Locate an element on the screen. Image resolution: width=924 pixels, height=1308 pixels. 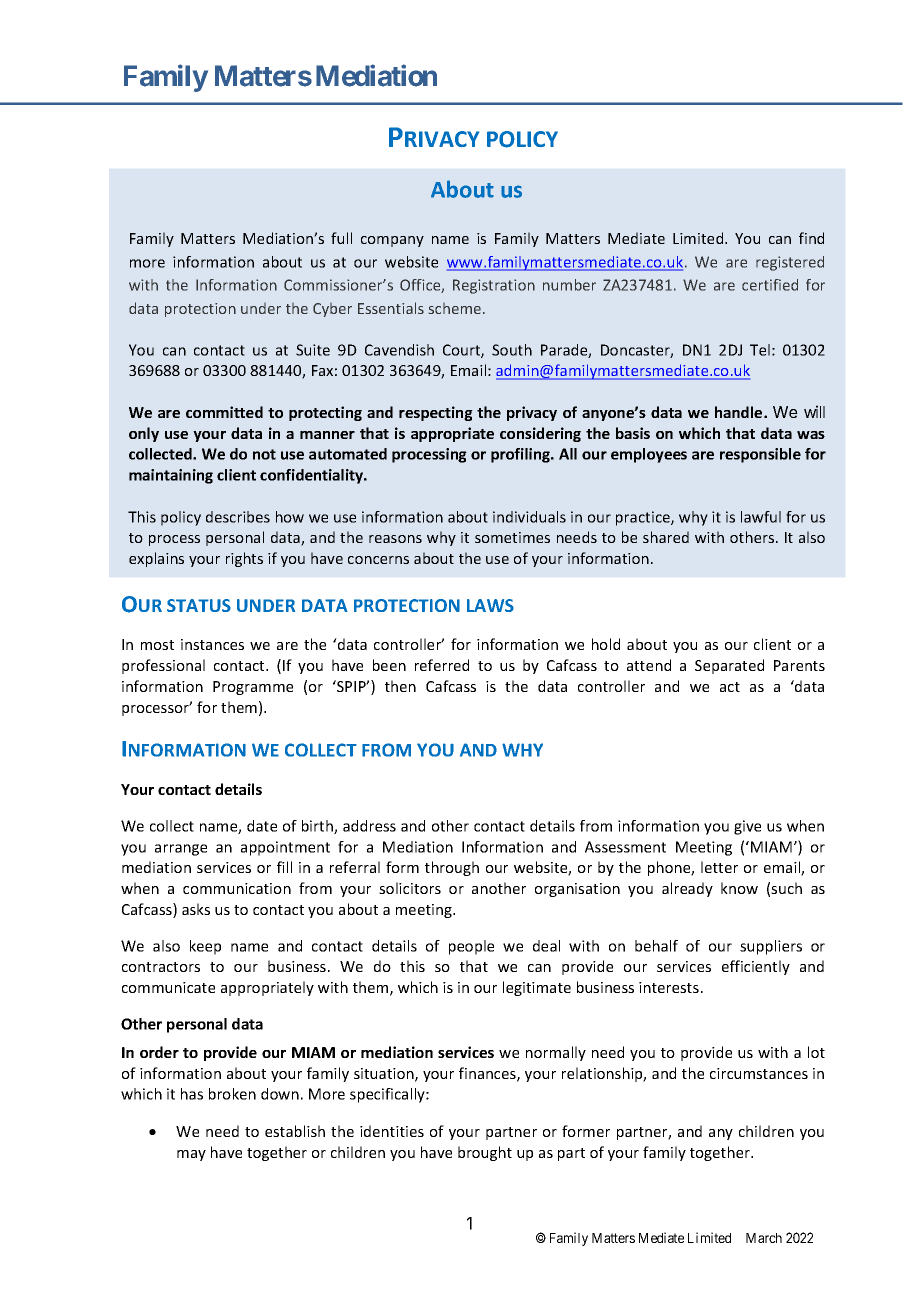
considering is located at coordinates (540, 434).
